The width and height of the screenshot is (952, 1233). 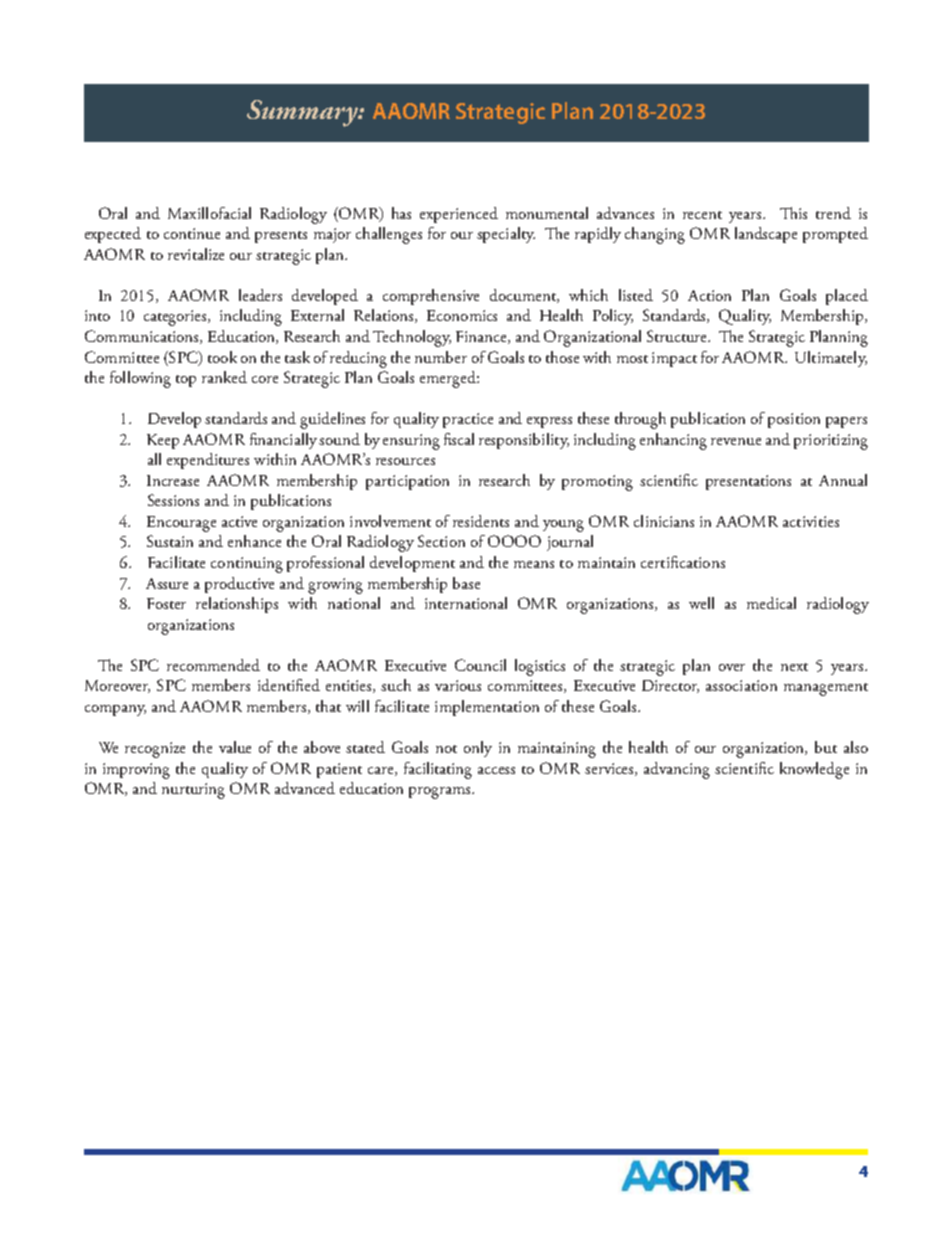 What do you see at coordinates (496, 770) in the screenshot?
I see `access` at bounding box center [496, 770].
